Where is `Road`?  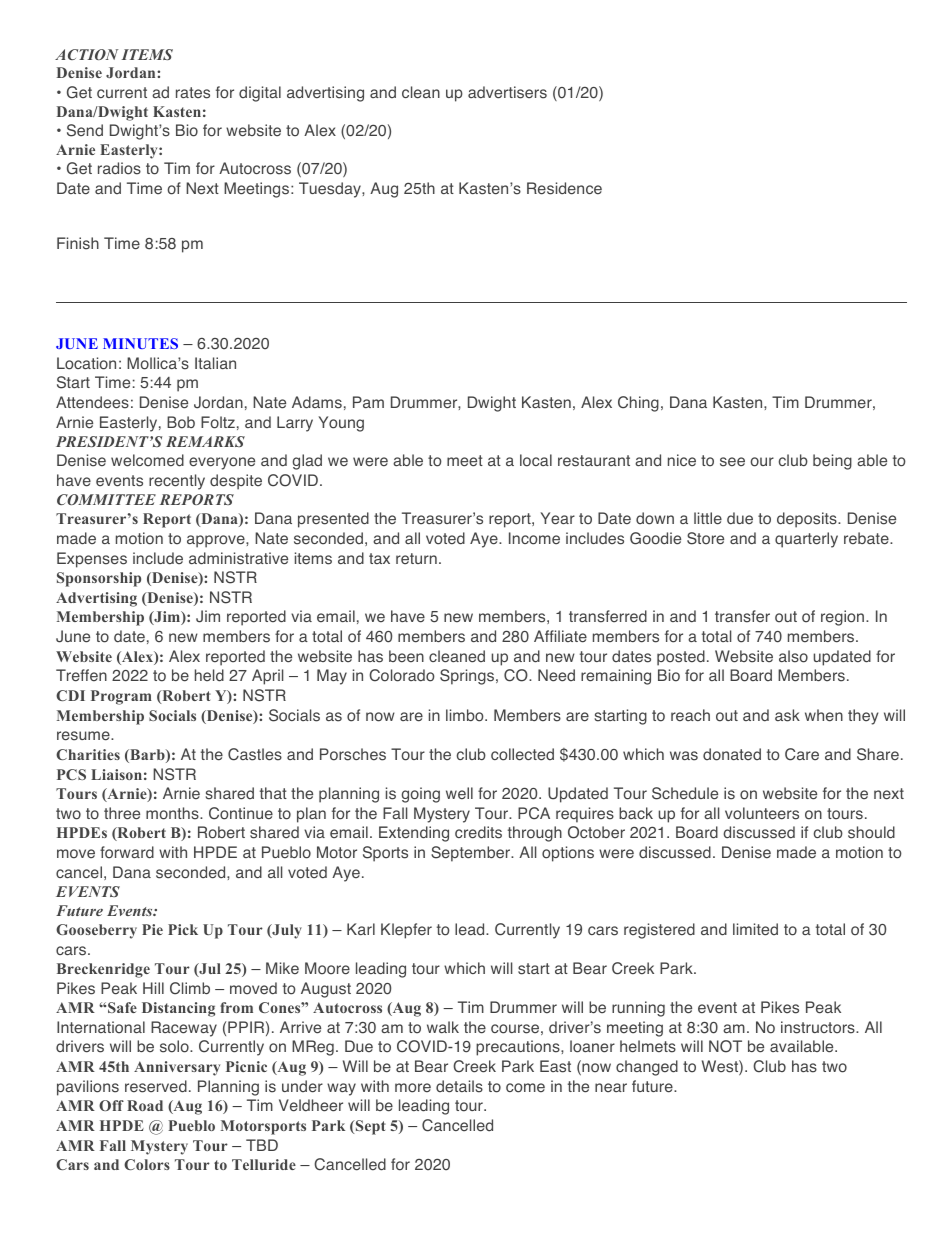
Road is located at coordinates (145, 1105).
